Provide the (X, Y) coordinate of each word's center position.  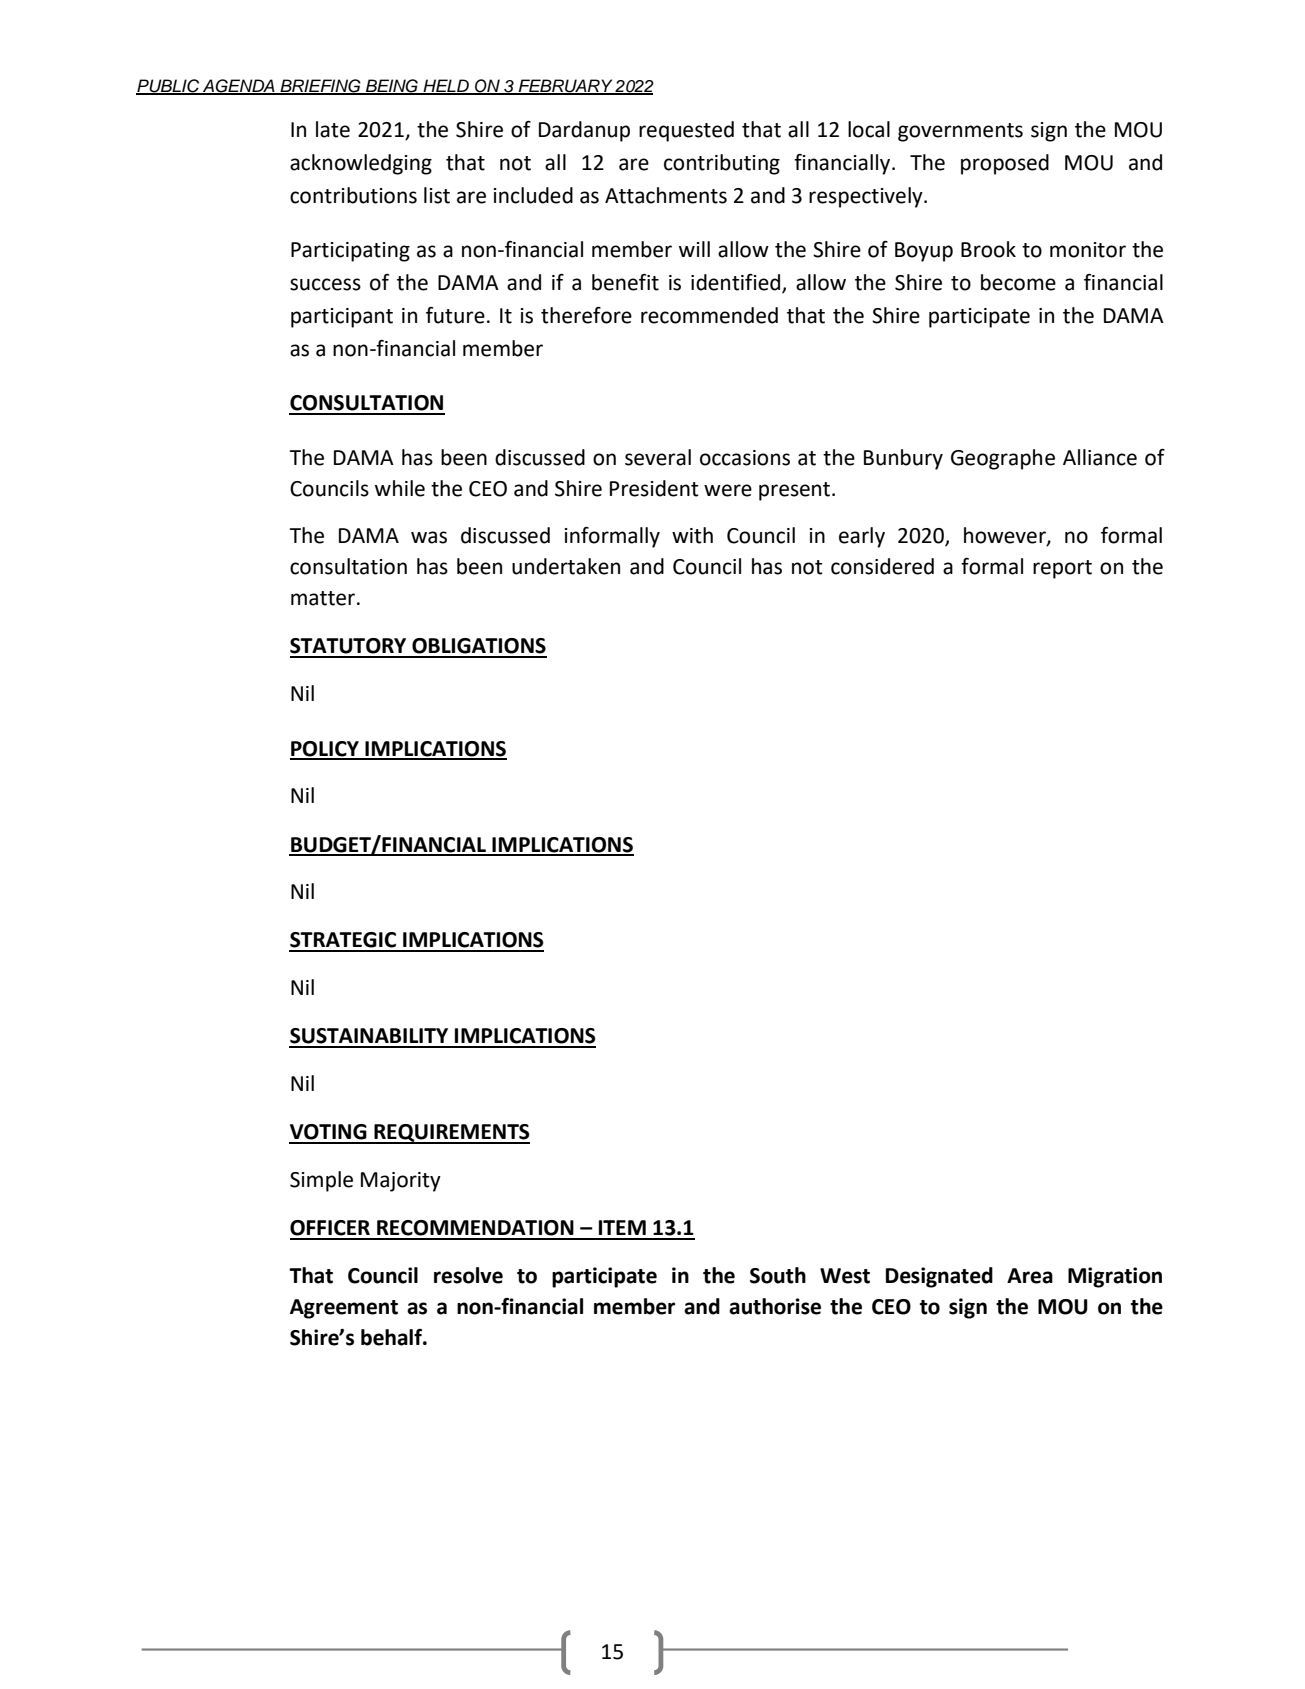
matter (323, 598)
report (1062, 569)
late (333, 129)
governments (960, 132)
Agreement (344, 1309)
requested (686, 131)
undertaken (566, 566)
